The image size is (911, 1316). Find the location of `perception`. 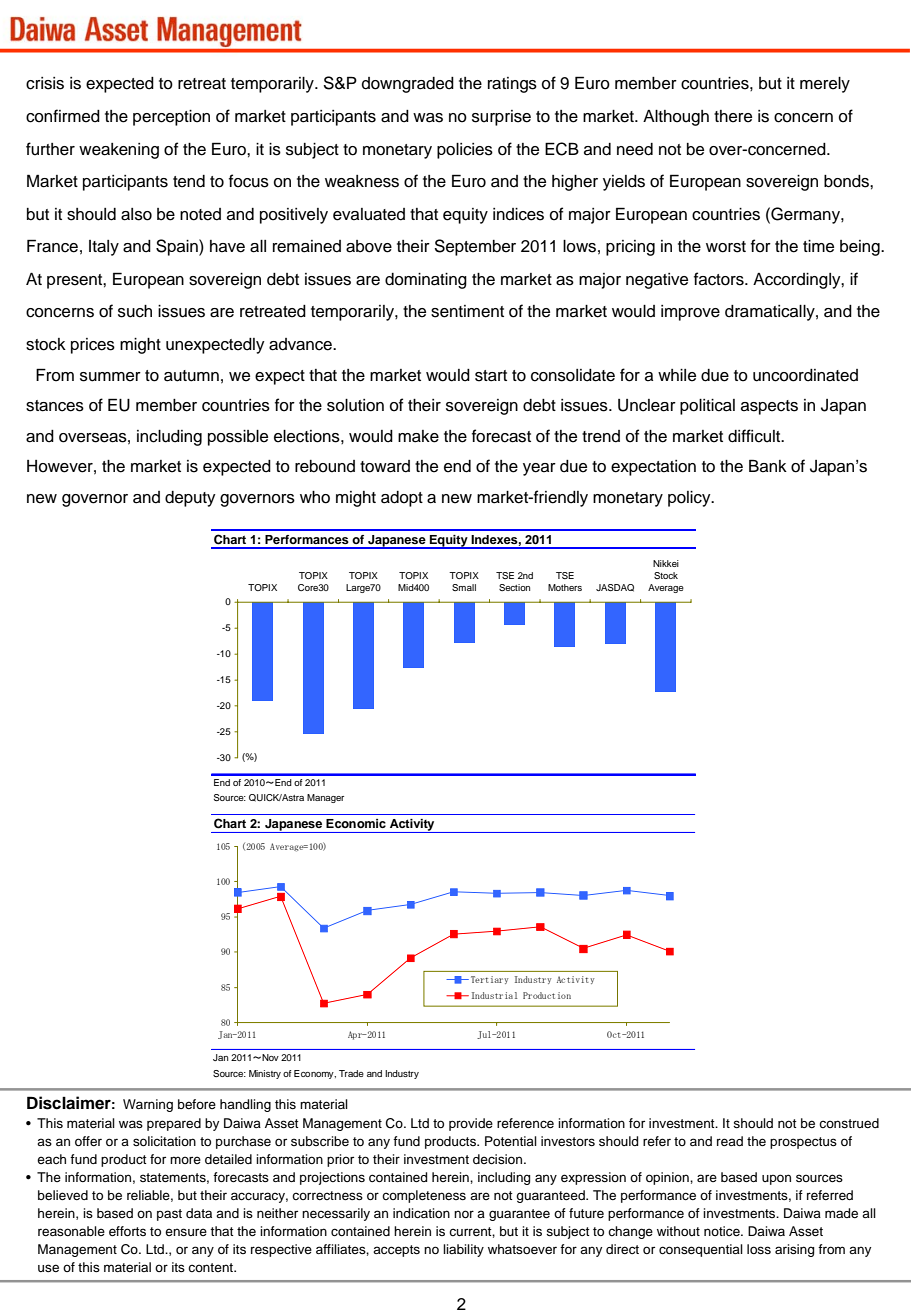

perception is located at coordinates (171, 118).
